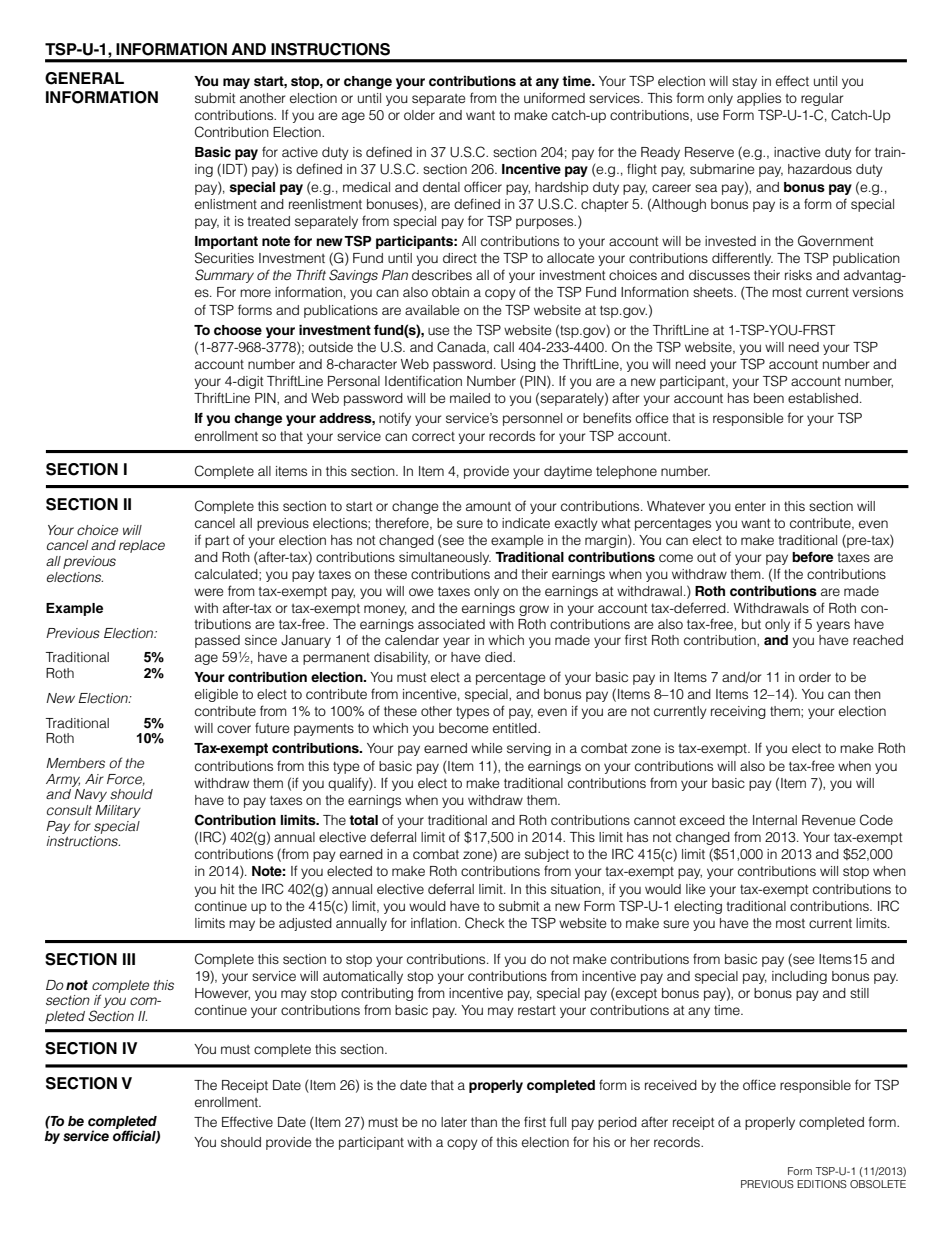 The height and width of the screenshot is (1233, 952). Describe the element at coordinates (470, 398) in the screenshot. I see `mailed` at that location.
